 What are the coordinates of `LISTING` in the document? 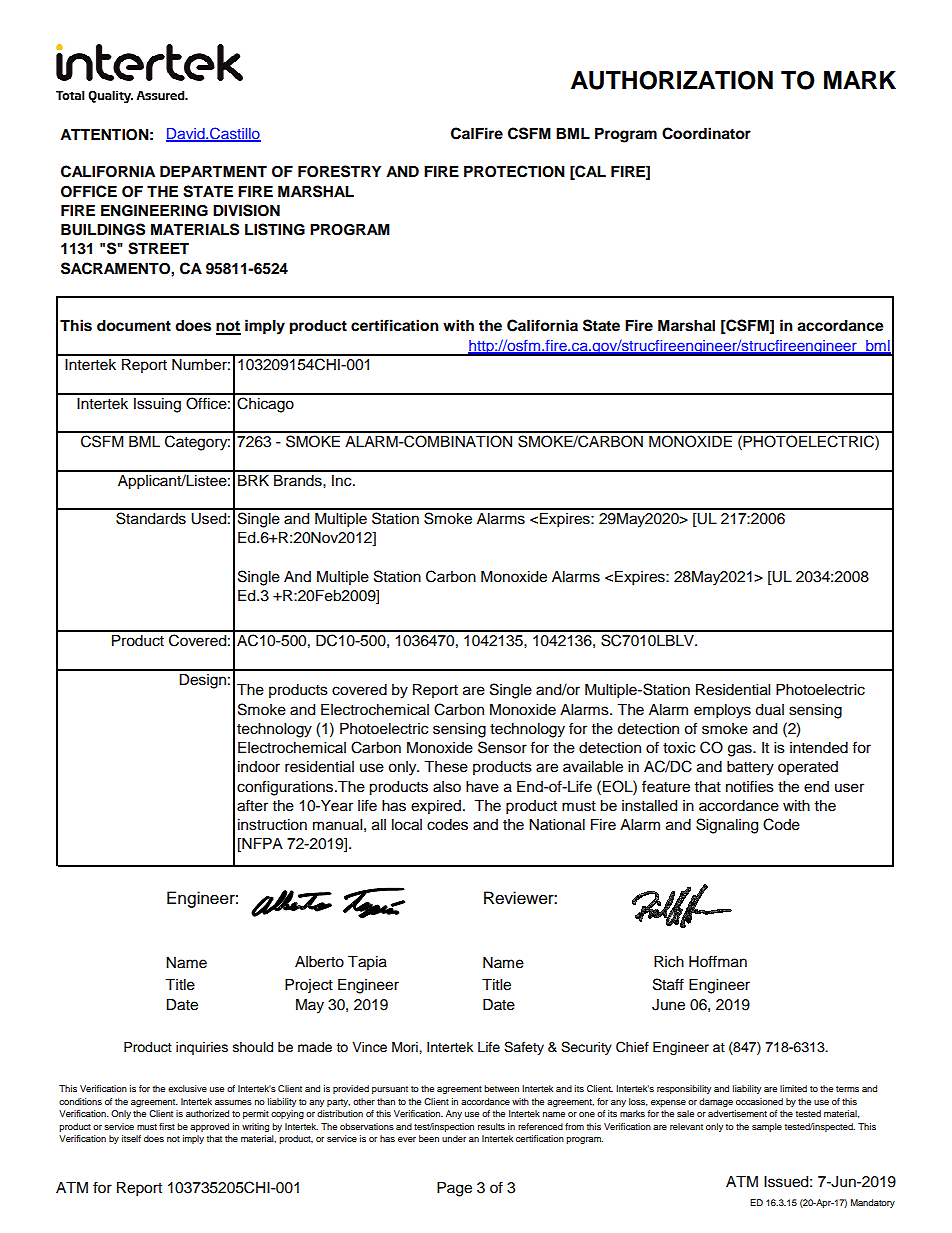 It's located at (275, 229).
